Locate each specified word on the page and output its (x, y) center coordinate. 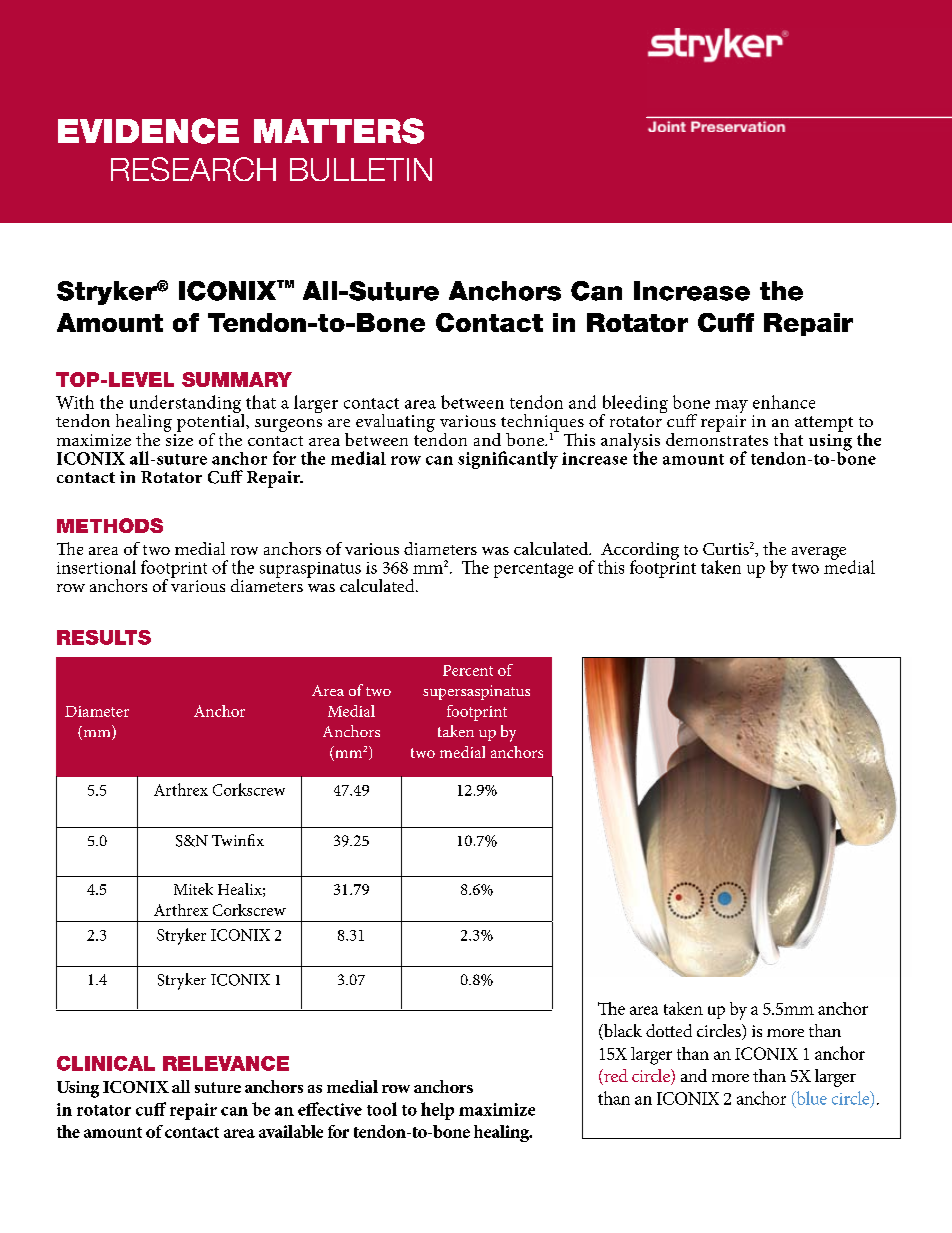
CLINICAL (106, 1063)
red (615, 1077)
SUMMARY (237, 379)
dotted (669, 1030)
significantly (508, 460)
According (640, 552)
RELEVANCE (226, 1063)
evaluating (395, 423)
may (731, 408)
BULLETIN (361, 169)
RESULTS (104, 637)
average (819, 553)
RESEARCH (193, 169)
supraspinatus (310, 571)
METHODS (110, 525)
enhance (784, 402)
